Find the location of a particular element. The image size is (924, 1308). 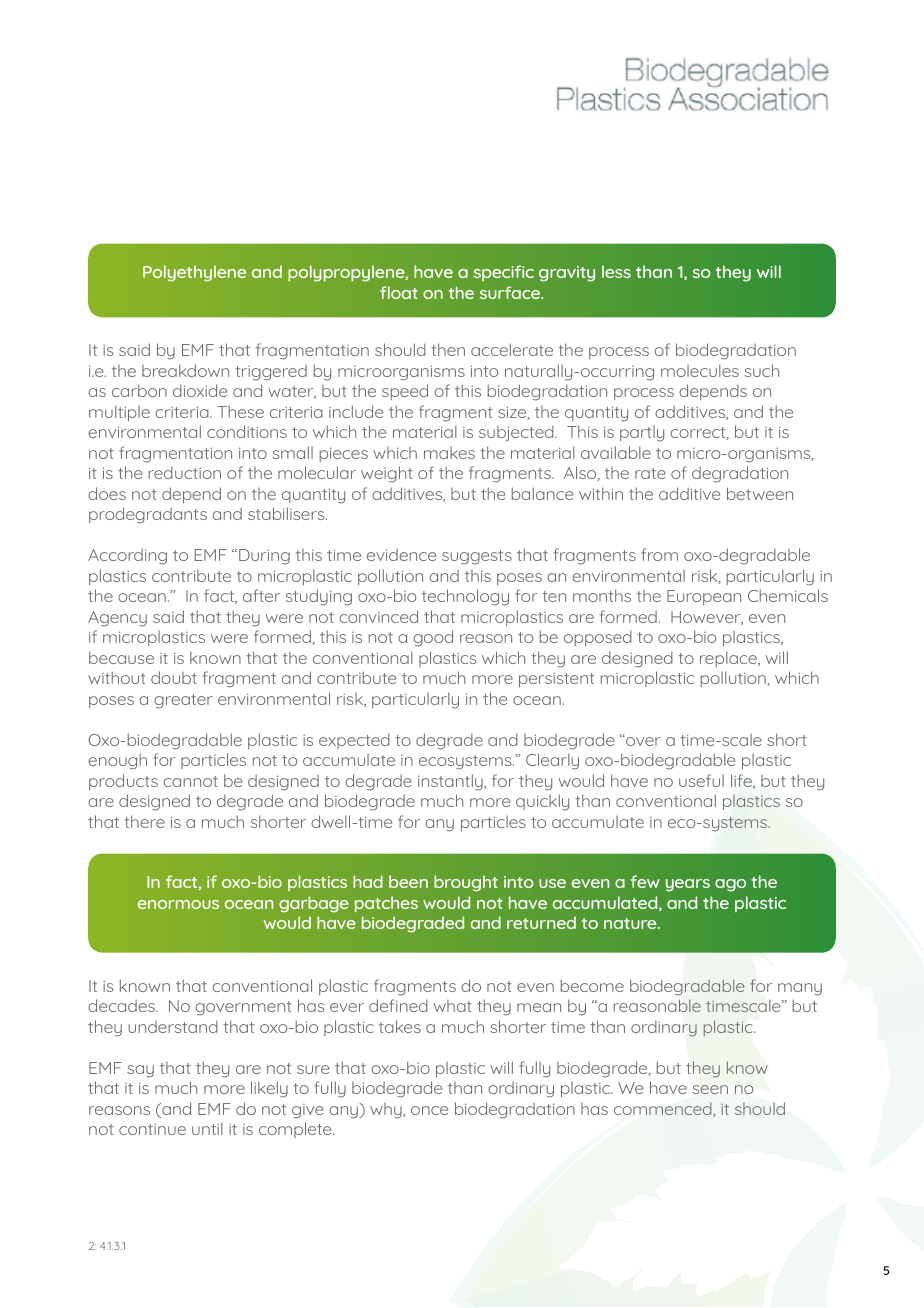

less is located at coordinates (616, 271).
